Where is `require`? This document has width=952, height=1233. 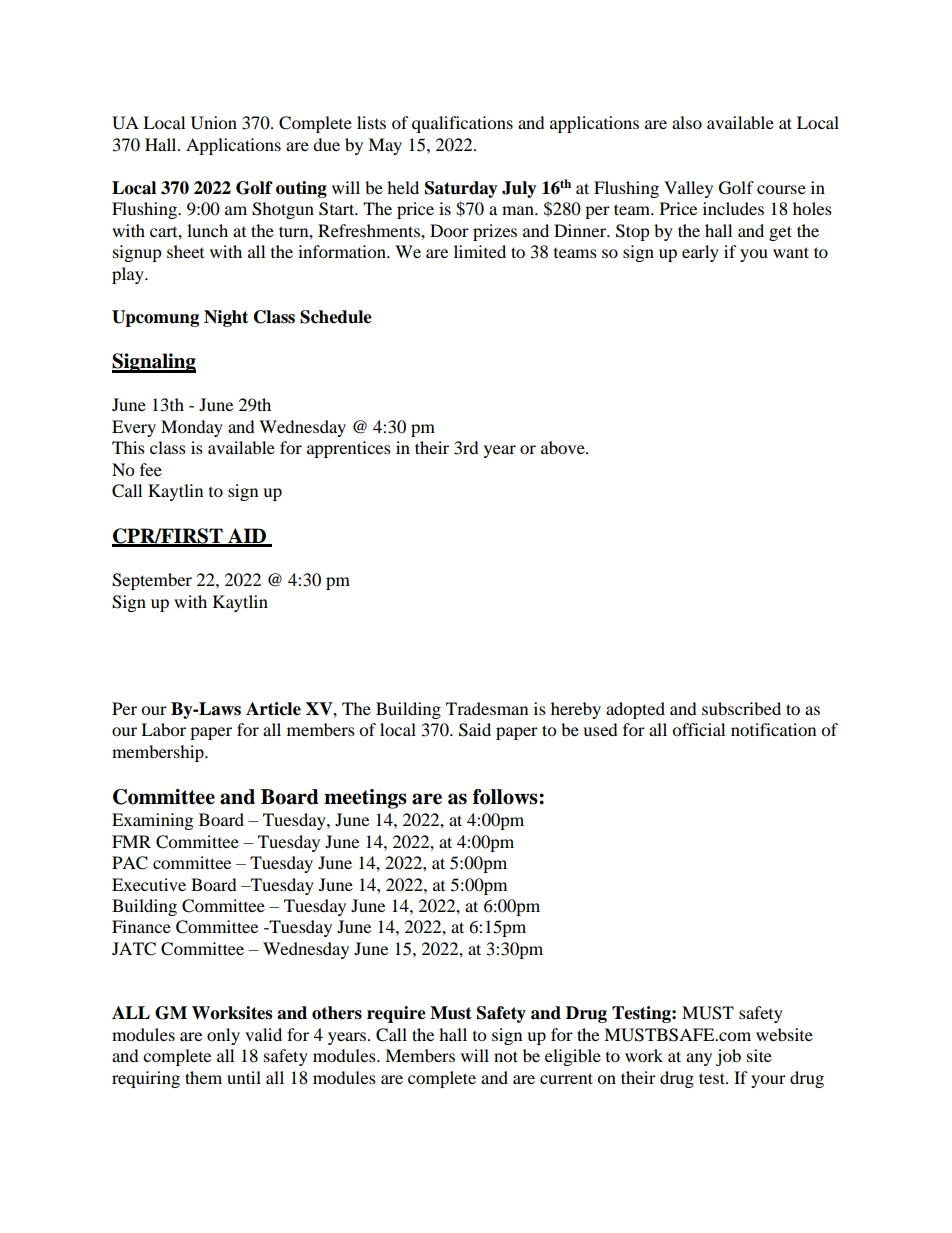
require is located at coordinates (396, 1014).
